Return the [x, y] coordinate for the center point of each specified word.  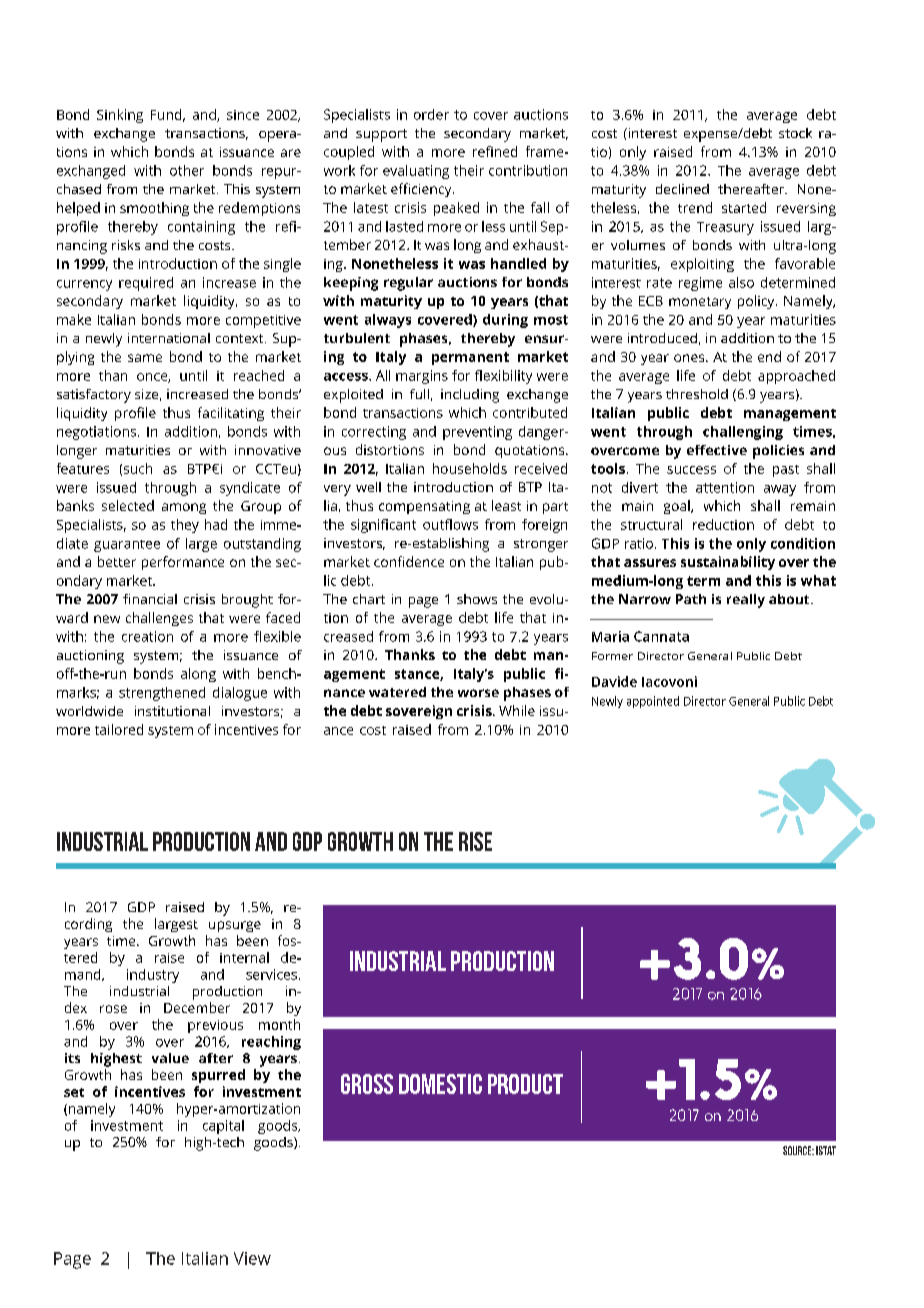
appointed [653, 702]
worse [478, 693]
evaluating [416, 172]
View [252, 1258]
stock [795, 133]
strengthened [162, 694]
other [187, 170]
